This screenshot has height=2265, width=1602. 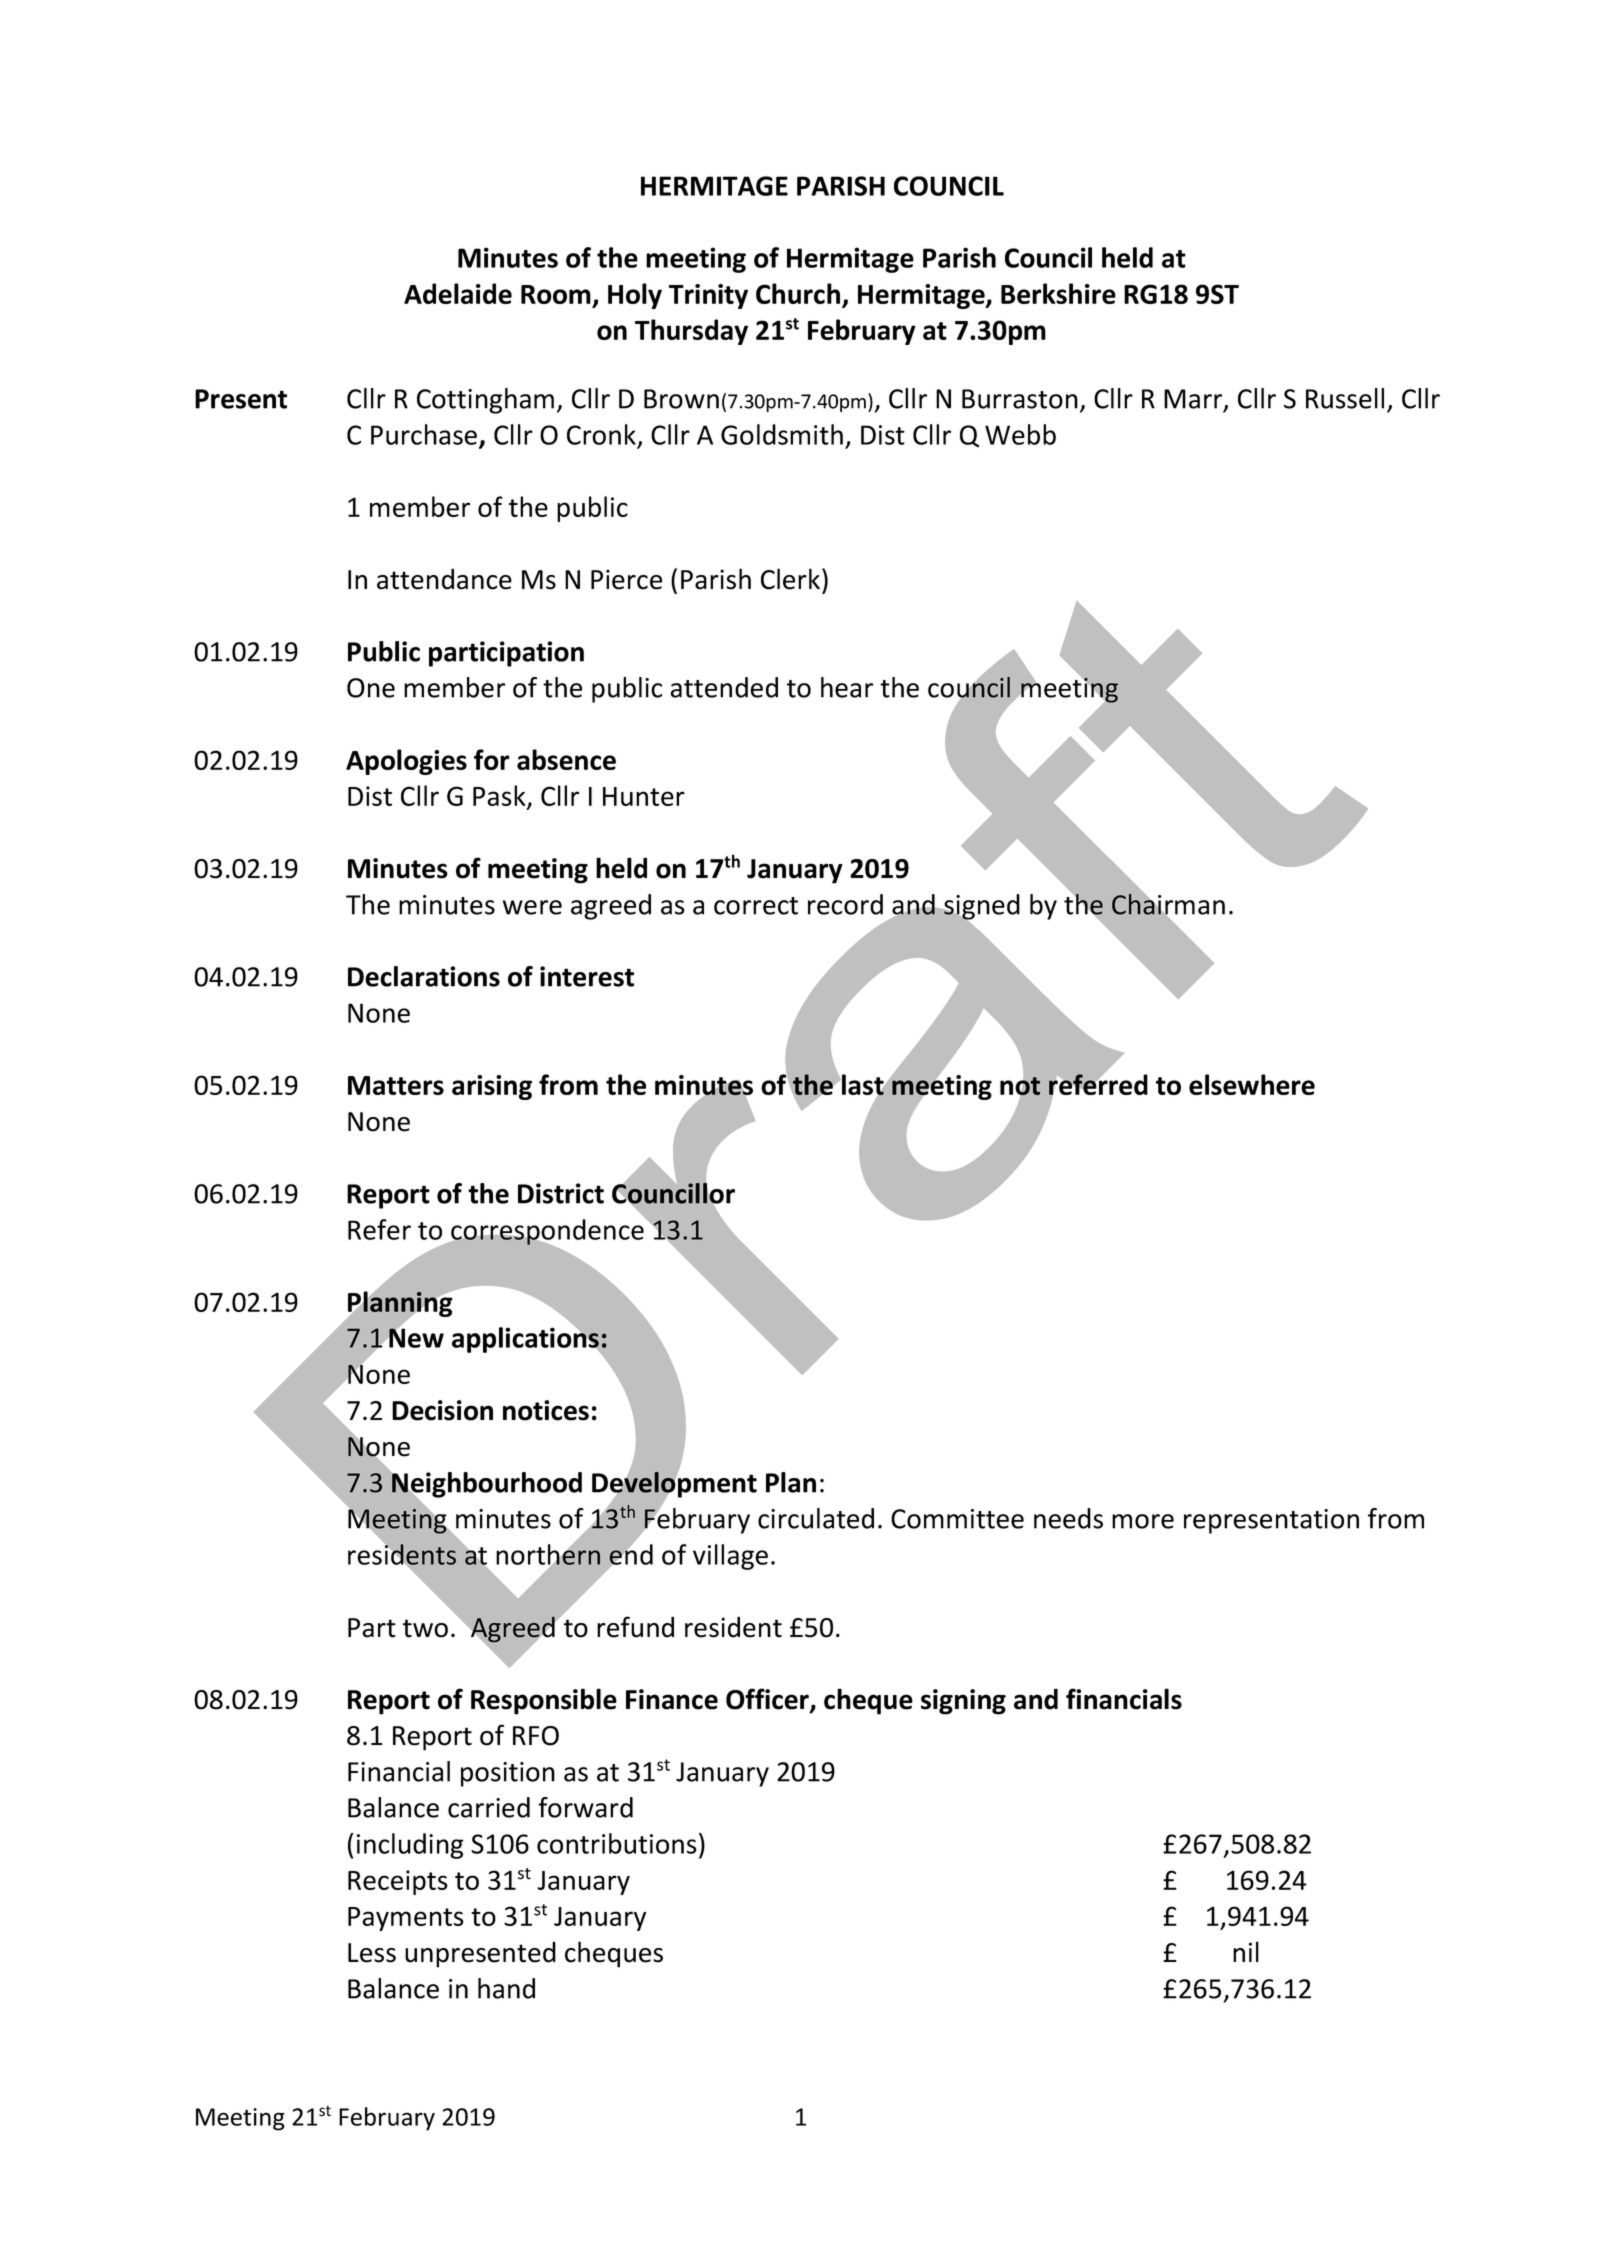 I want to click on Church, so click(x=798, y=293).
